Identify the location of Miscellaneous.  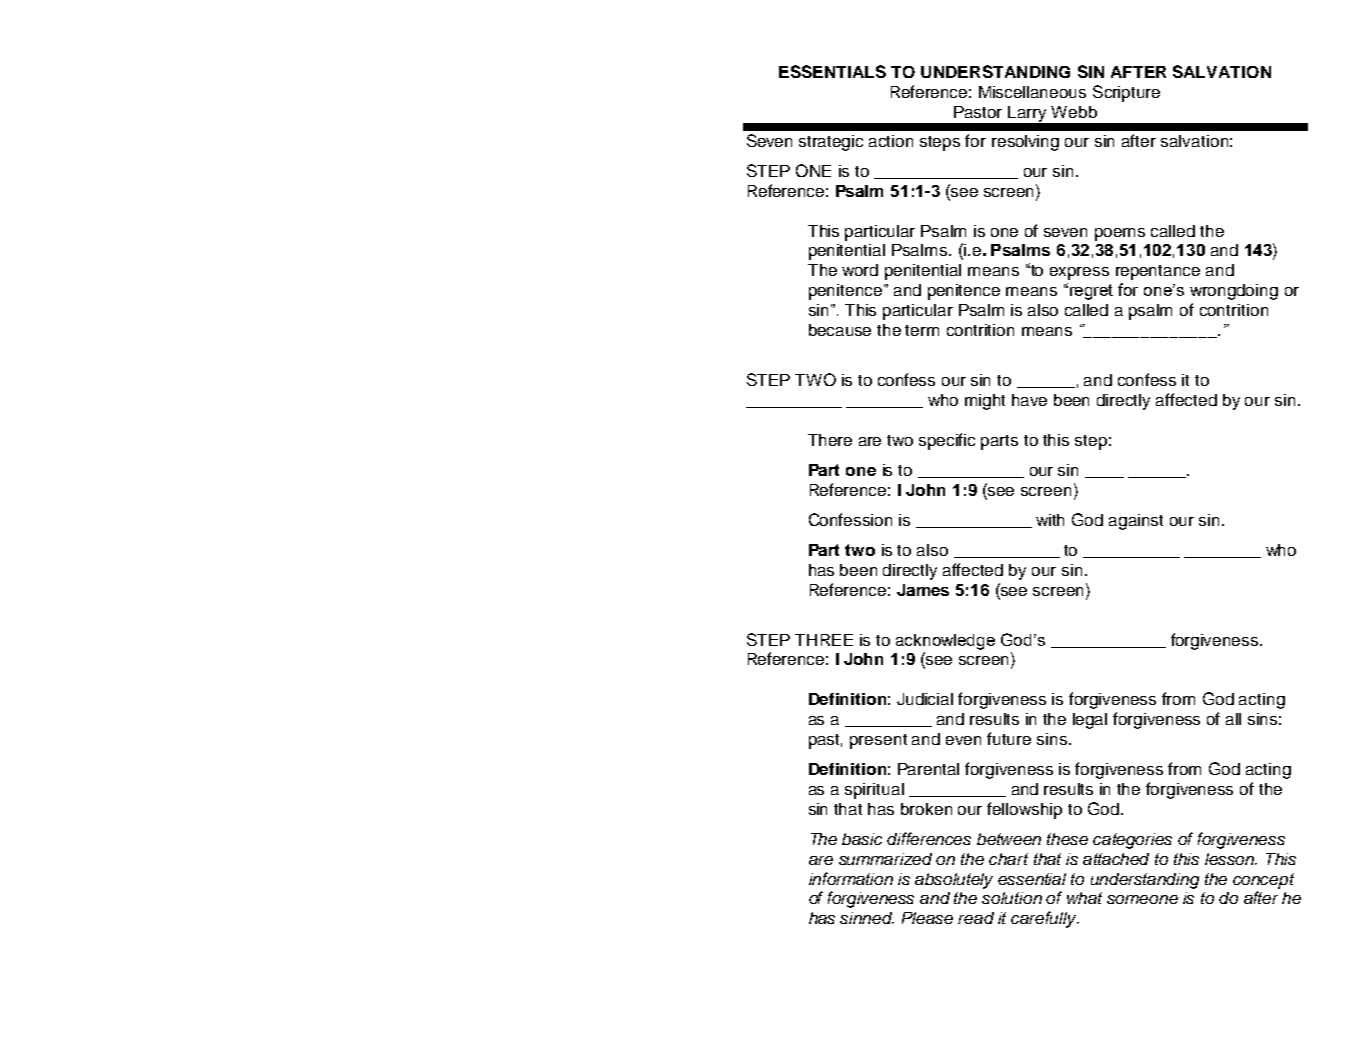
(1032, 92).
